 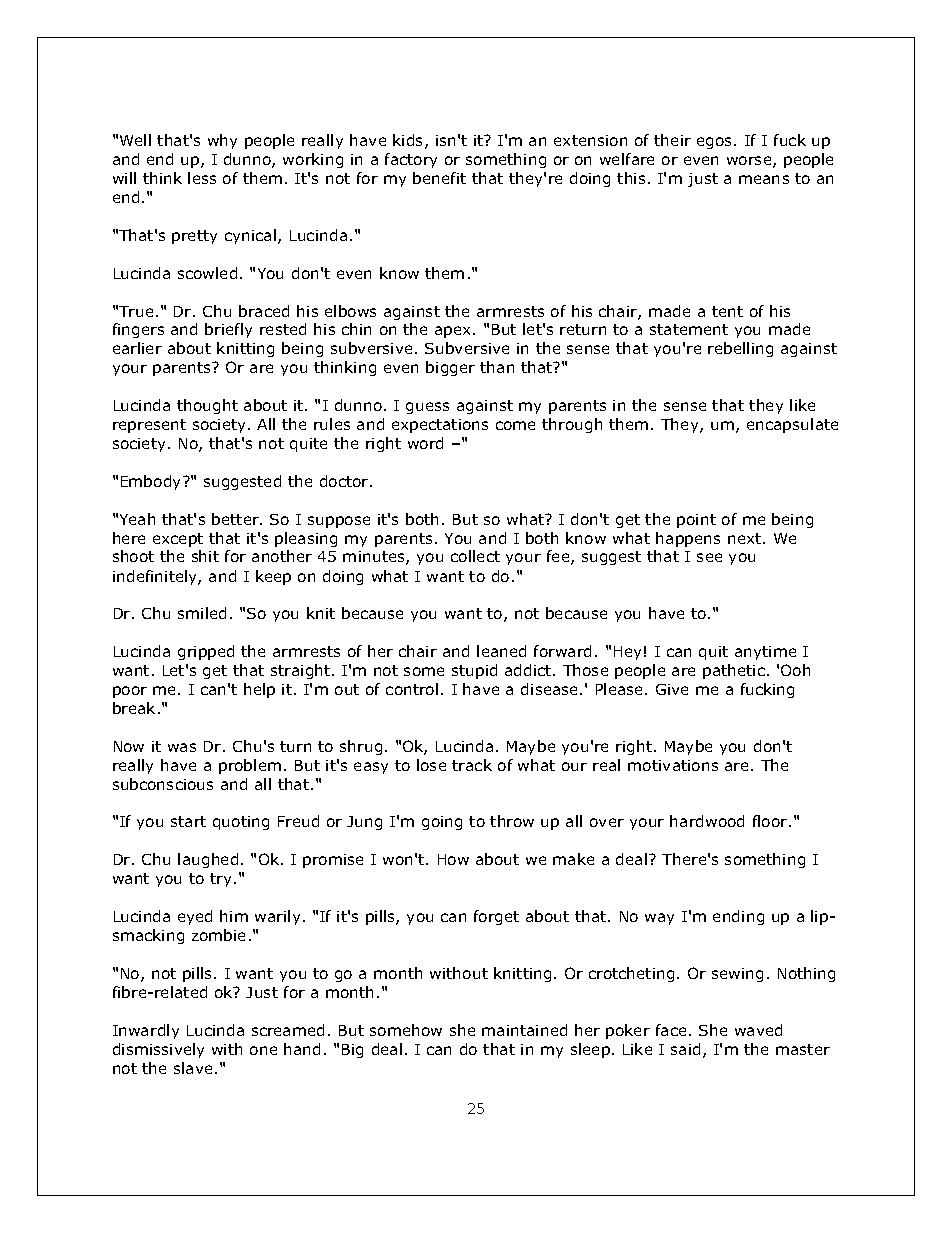 I want to click on less, so click(x=202, y=178).
